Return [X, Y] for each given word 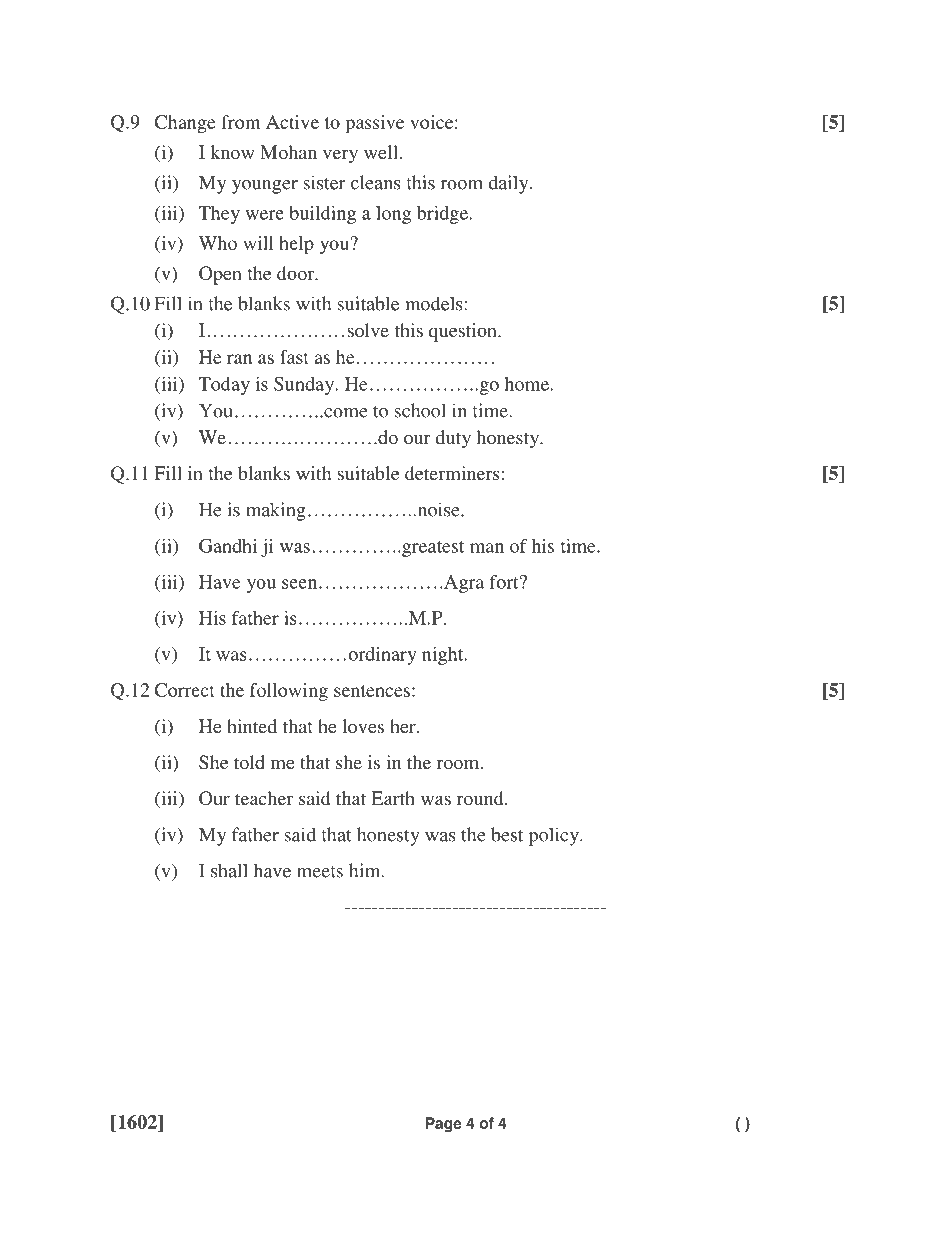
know [232, 152]
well [381, 152]
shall [229, 870]
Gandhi [228, 546]
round [481, 798]
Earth [393, 798]
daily [510, 184]
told [249, 762]
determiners [453, 473]
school [420, 410]
